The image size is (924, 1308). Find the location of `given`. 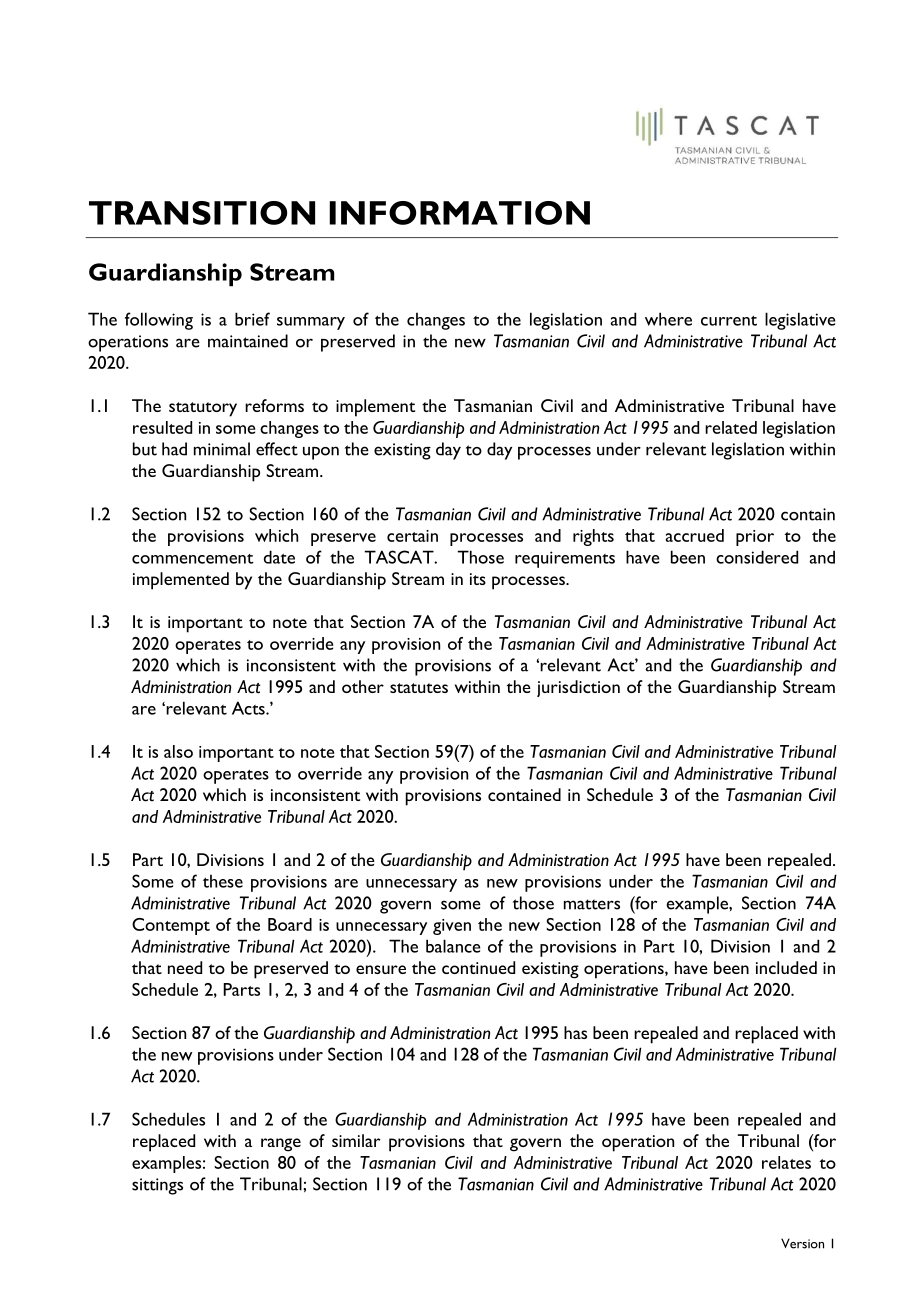

given is located at coordinates (452, 927).
